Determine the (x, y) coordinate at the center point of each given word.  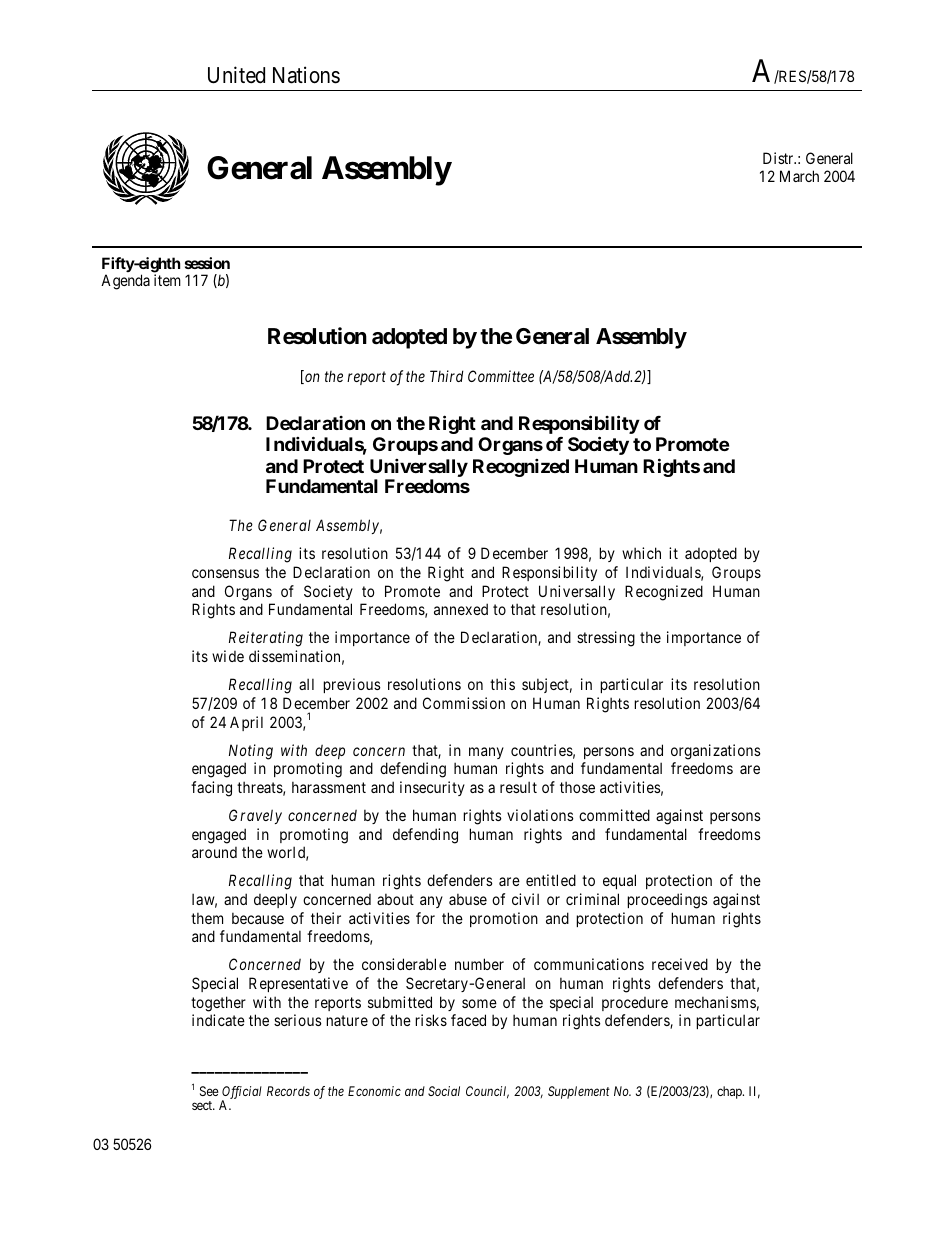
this (502, 684)
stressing (606, 639)
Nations (306, 75)
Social (444, 1091)
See (209, 1091)
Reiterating (266, 639)
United (236, 75)
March (799, 176)
